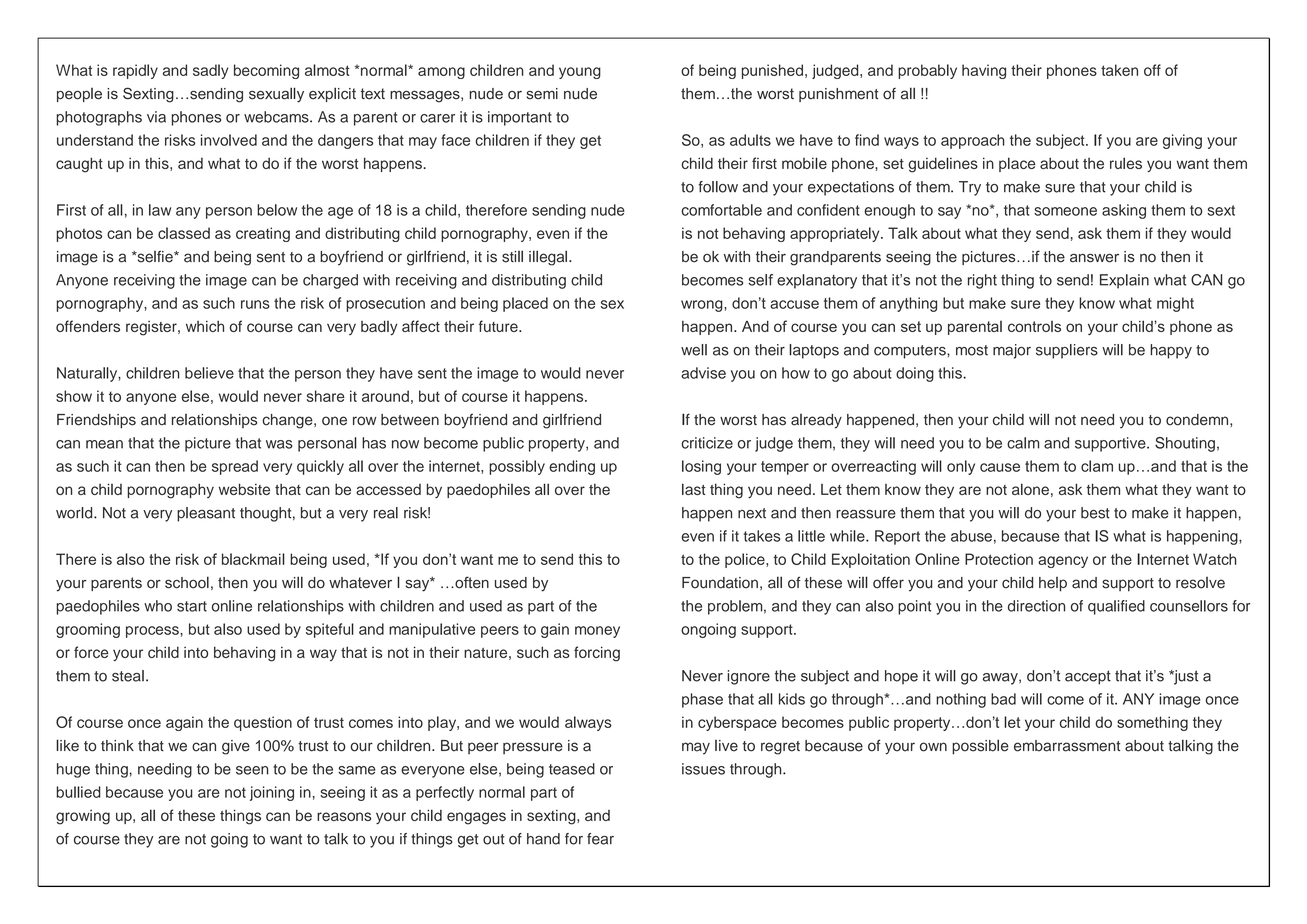 This page has height=924, width=1307. Describe the element at coordinates (255, 304) in the page. I see `runs` at that location.
